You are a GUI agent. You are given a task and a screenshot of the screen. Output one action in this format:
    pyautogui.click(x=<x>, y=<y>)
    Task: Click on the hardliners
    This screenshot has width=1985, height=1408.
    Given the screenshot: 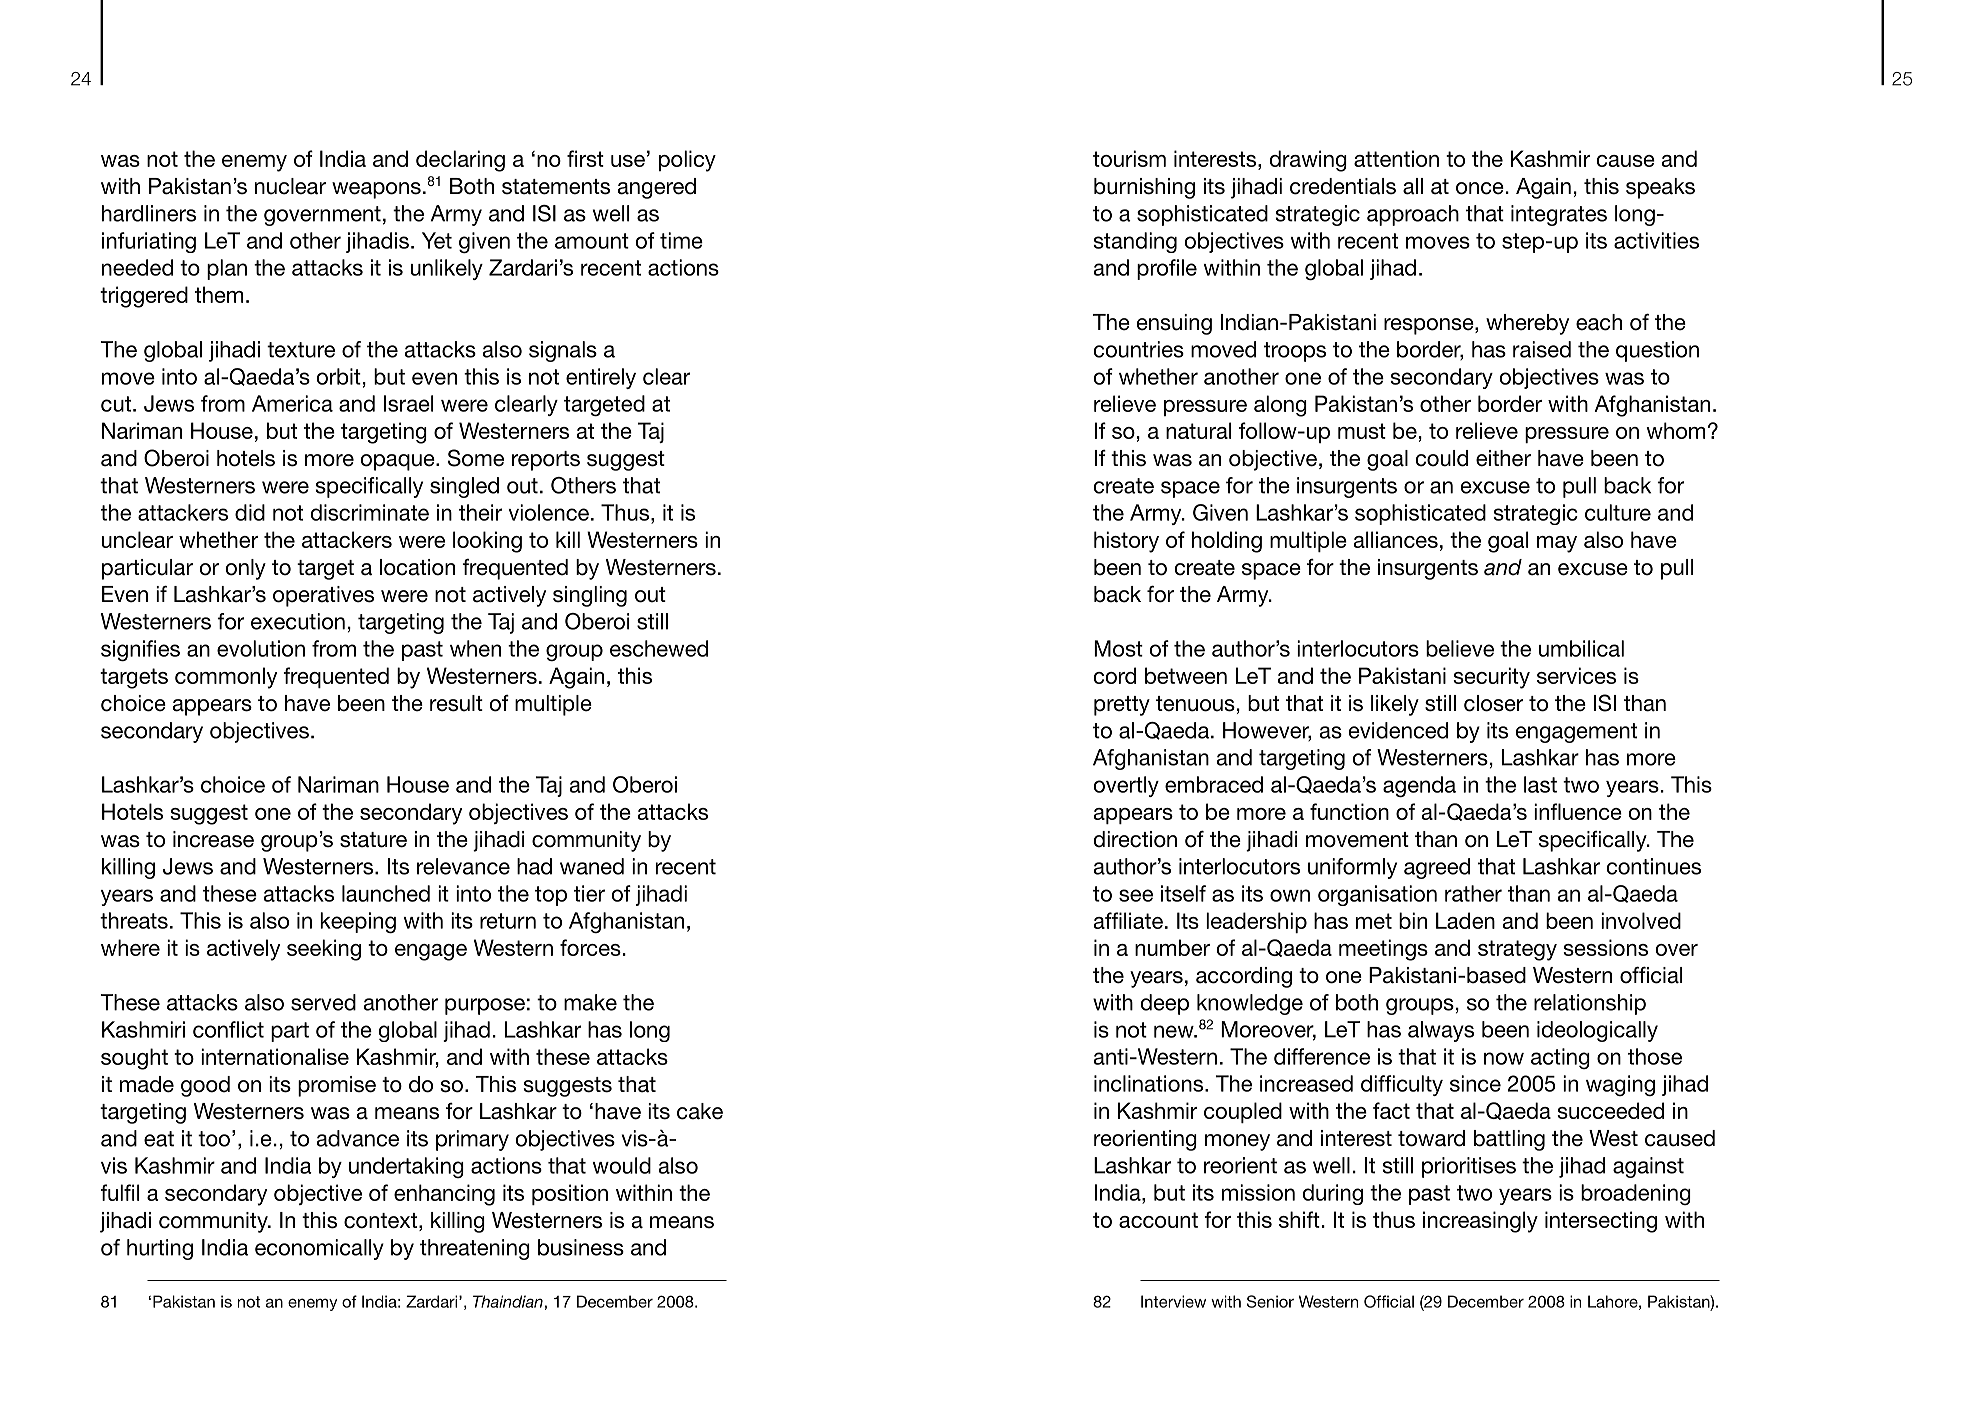 What is the action you would take?
    pyautogui.click(x=149, y=213)
